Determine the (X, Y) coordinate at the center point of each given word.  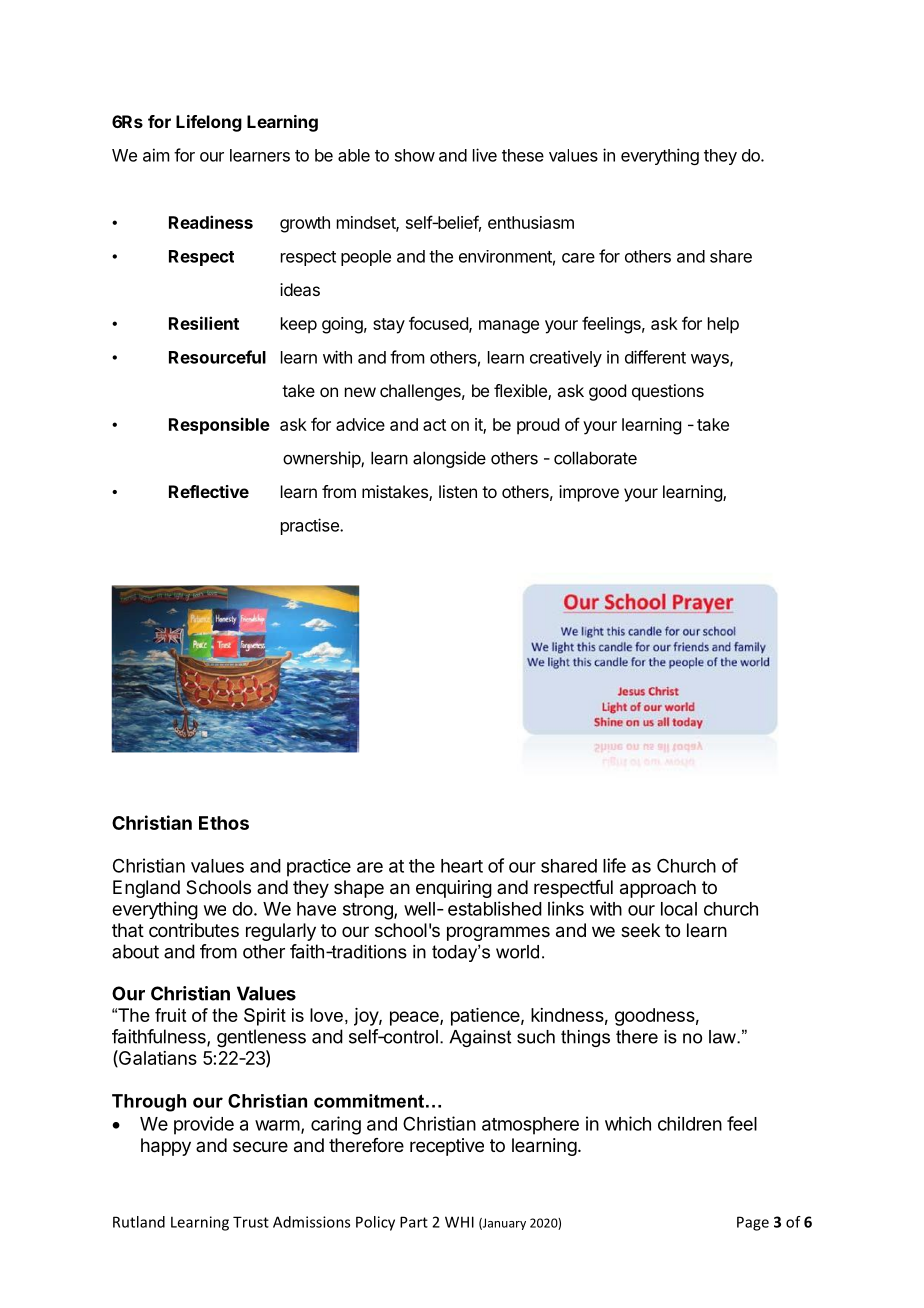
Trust (251, 1222)
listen (458, 491)
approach (658, 889)
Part (414, 1222)
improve (589, 493)
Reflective (209, 491)
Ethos (224, 823)
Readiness (211, 222)
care (578, 258)
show (415, 155)
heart (462, 866)
